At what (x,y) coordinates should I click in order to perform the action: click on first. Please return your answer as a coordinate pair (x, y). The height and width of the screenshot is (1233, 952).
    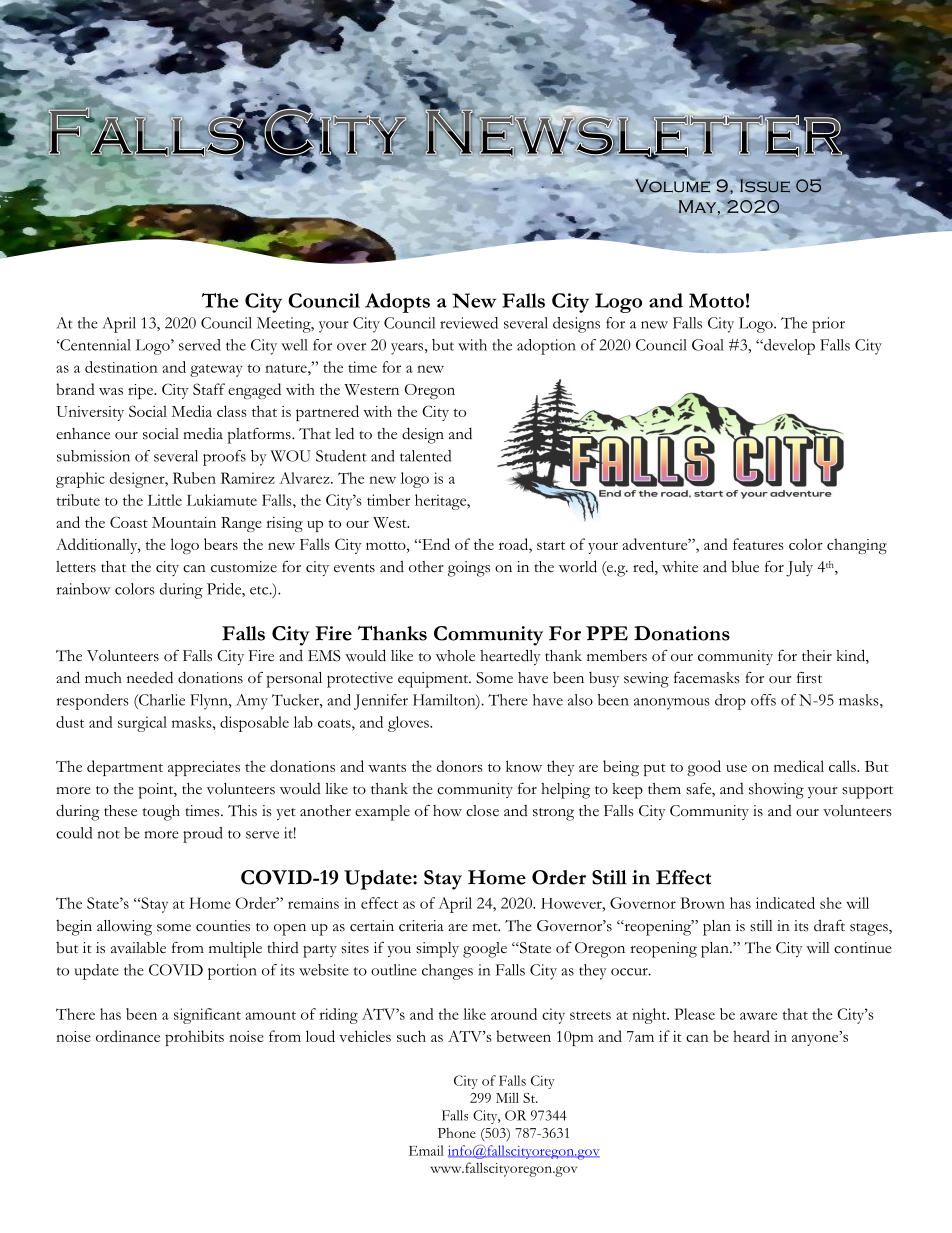
    Looking at the image, I should click on (809, 677).
